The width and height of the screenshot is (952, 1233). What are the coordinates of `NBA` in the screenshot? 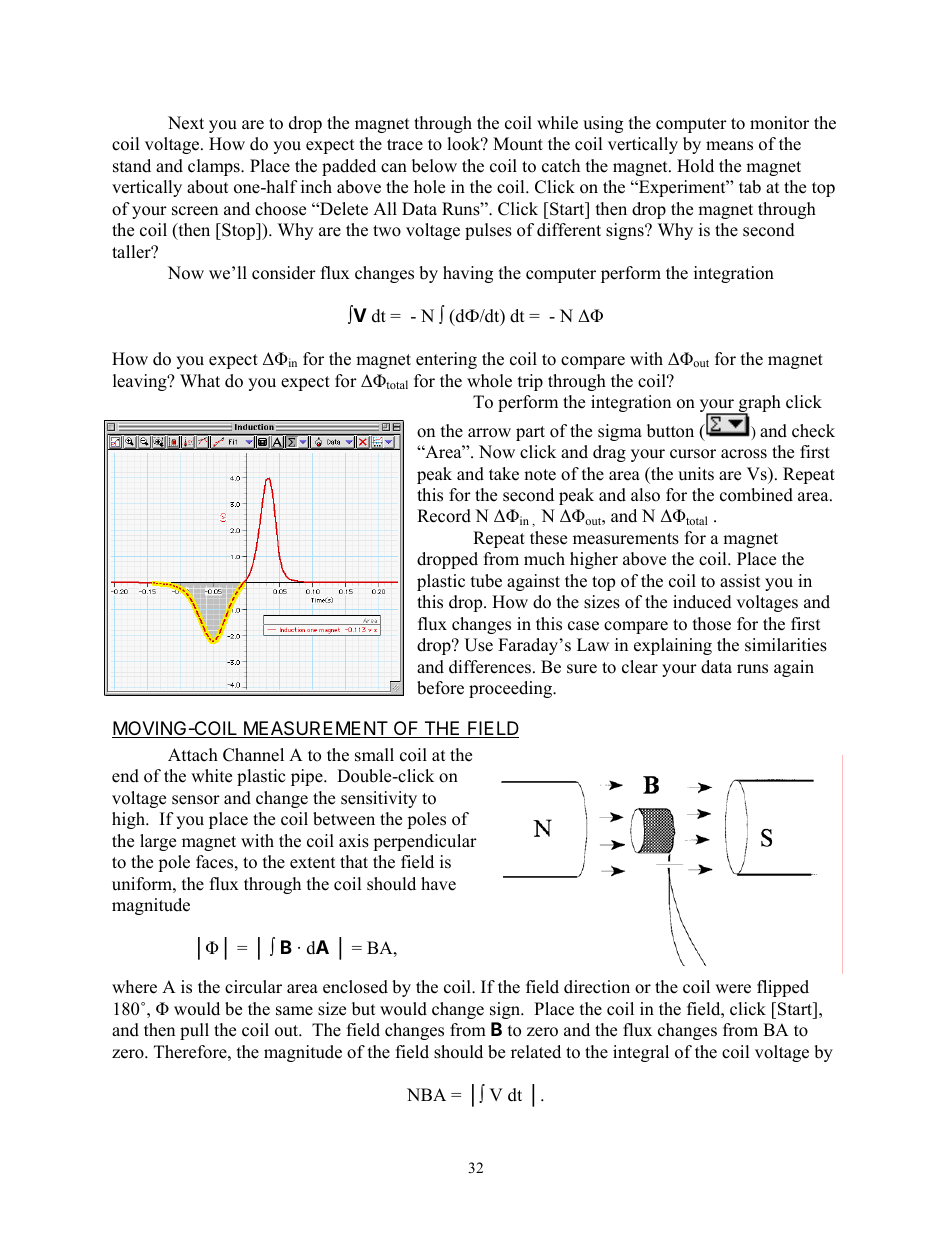 It's located at (426, 1094).
